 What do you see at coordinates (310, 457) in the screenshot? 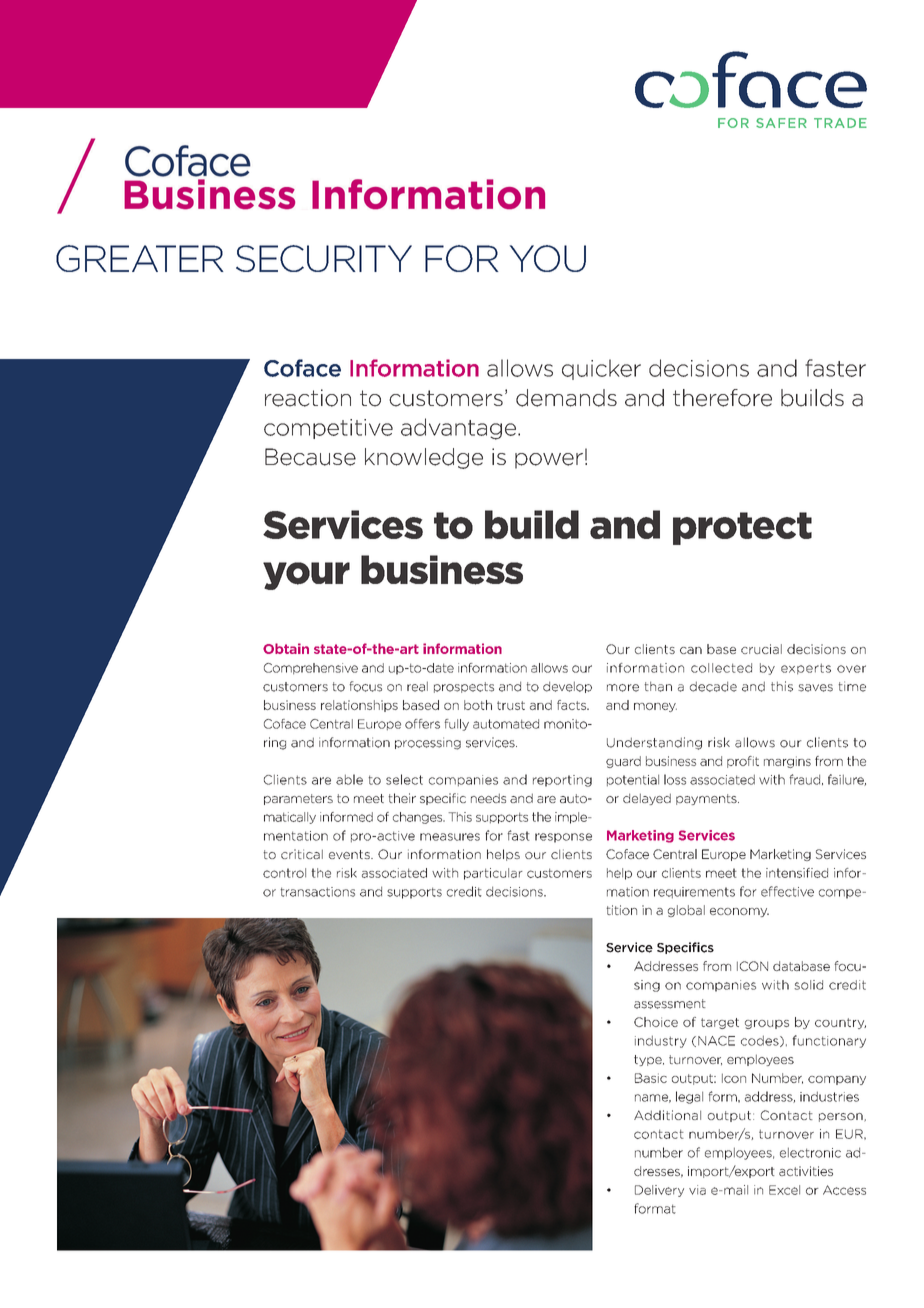
I see `Because` at bounding box center [310, 457].
